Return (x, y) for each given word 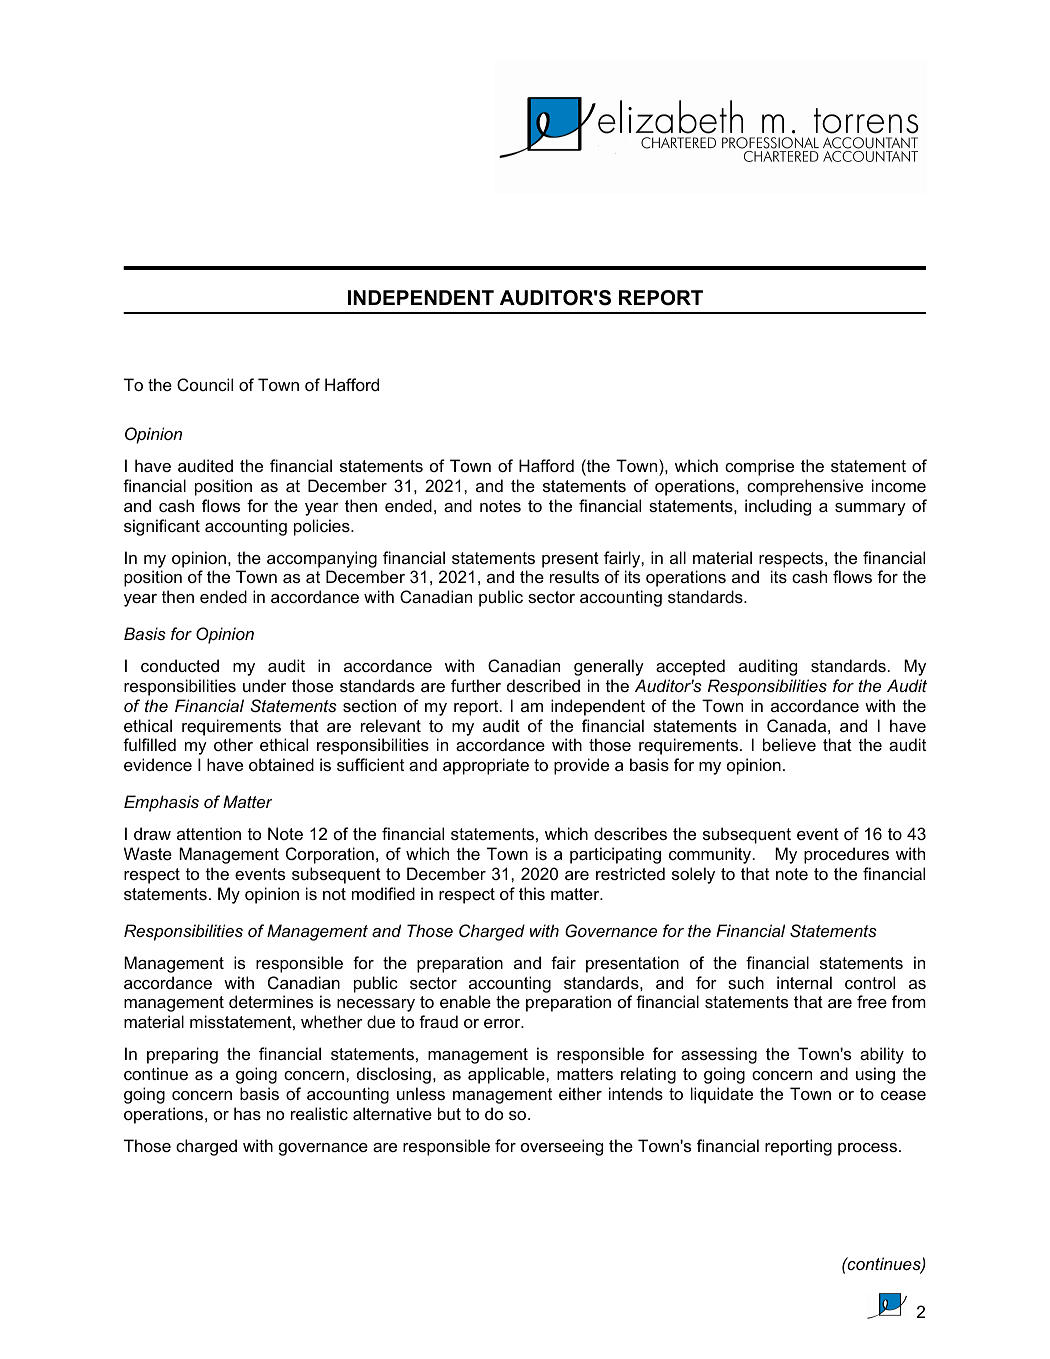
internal (804, 982)
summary (870, 509)
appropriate (486, 766)
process (867, 1149)
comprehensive (805, 487)
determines (271, 1001)
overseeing (562, 1147)
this (532, 893)
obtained (281, 764)
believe (789, 744)
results (574, 576)
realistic (319, 1113)
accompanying (322, 559)
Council (205, 384)
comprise (759, 467)
